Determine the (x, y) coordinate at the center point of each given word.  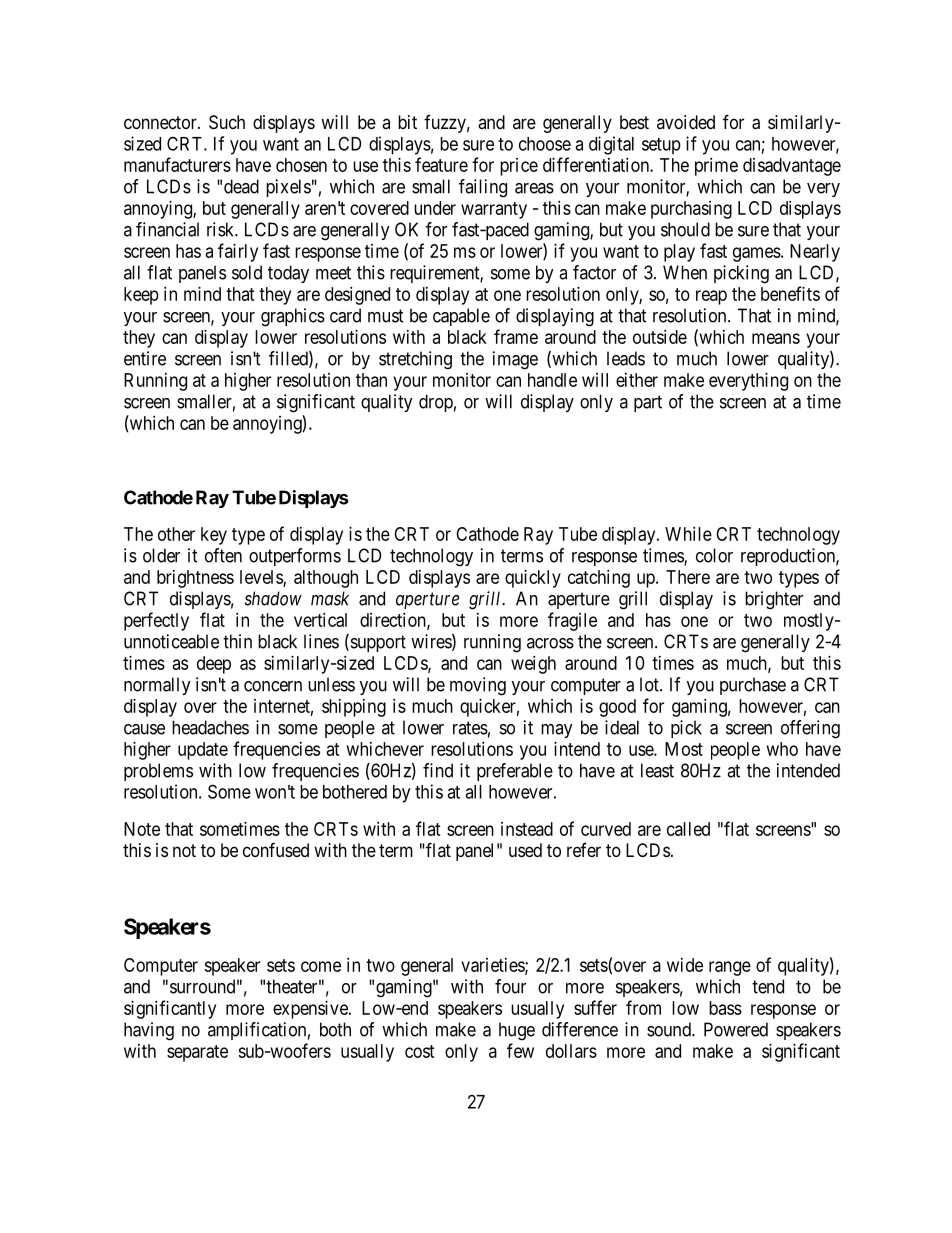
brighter (774, 600)
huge (517, 1031)
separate (197, 1053)
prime (716, 167)
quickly (533, 579)
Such (227, 122)
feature (441, 164)
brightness (195, 579)
